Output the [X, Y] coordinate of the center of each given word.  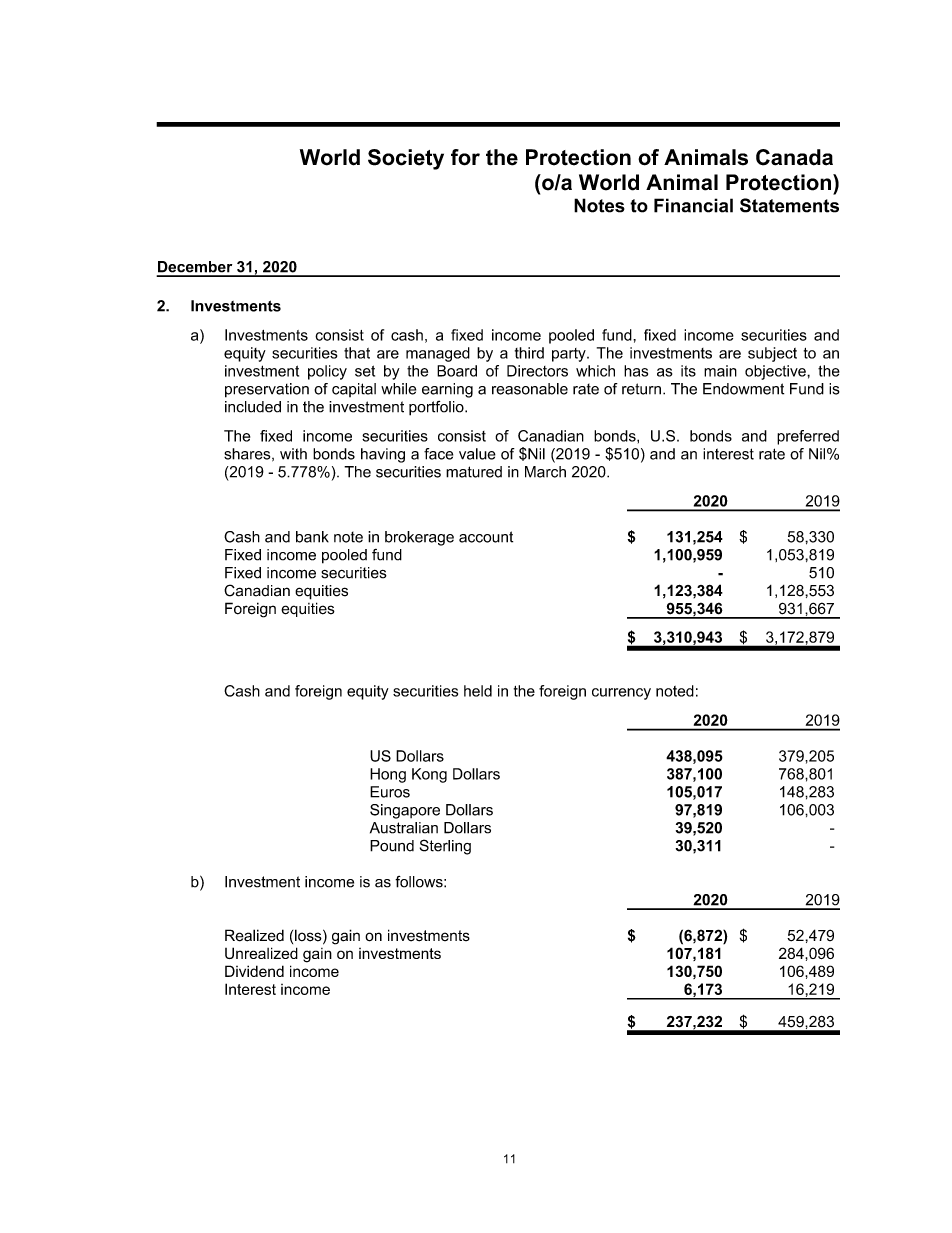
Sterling [445, 847]
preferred [808, 437]
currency [621, 694]
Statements [789, 205]
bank [312, 537]
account [486, 537]
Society [406, 159]
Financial [693, 205]
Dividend [254, 971]
